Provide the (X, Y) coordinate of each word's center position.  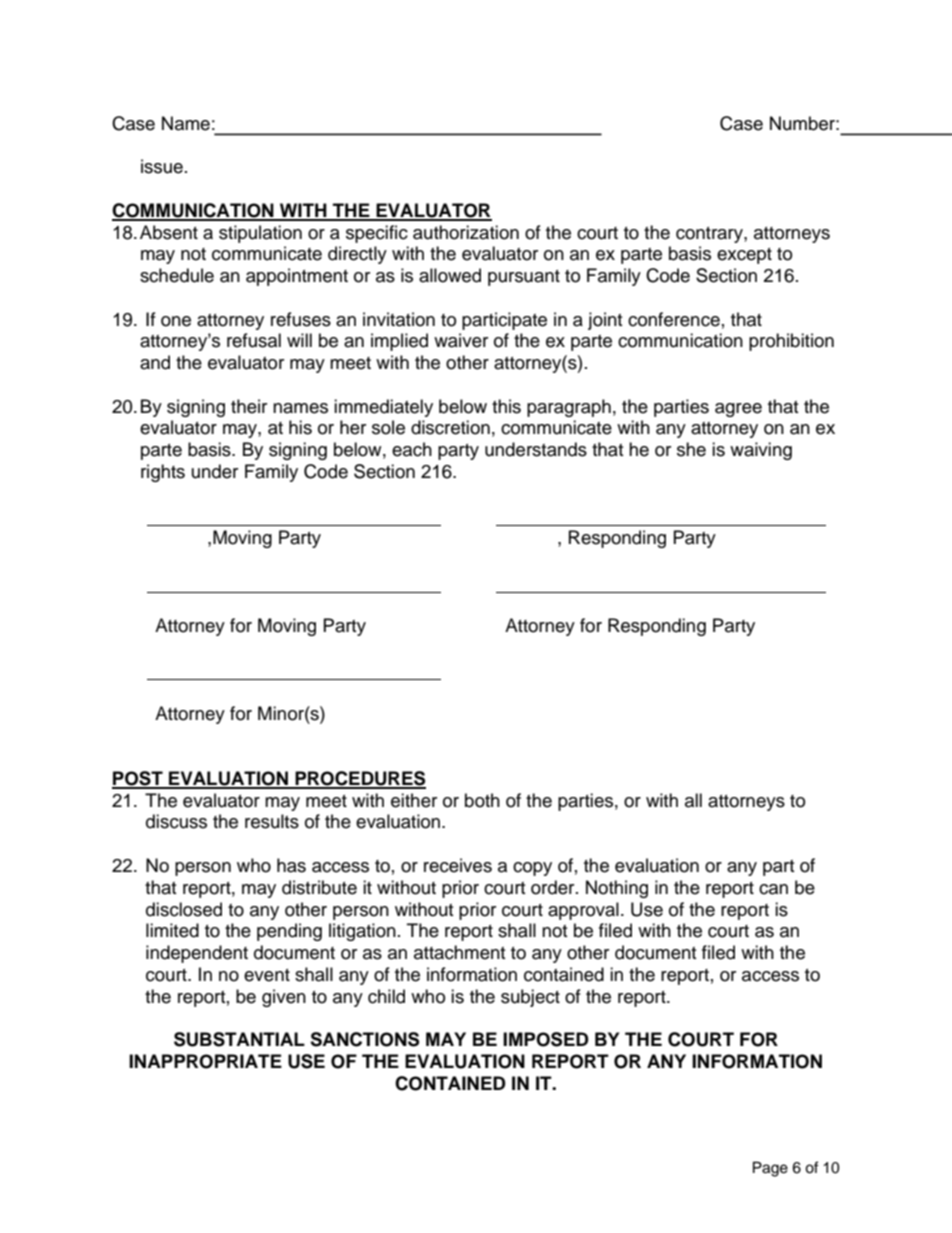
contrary (710, 235)
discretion (450, 427)
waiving (761, 451)
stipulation (260, 234)
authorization (466, 232)
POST (138, 779)
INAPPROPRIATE (205, 1061)
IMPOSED (546, 1039)
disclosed (184, 909)
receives (458, 865)
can (773, 889)
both (482, 800)
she (691, 449)
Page (770, 1169)
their (249, 406)
